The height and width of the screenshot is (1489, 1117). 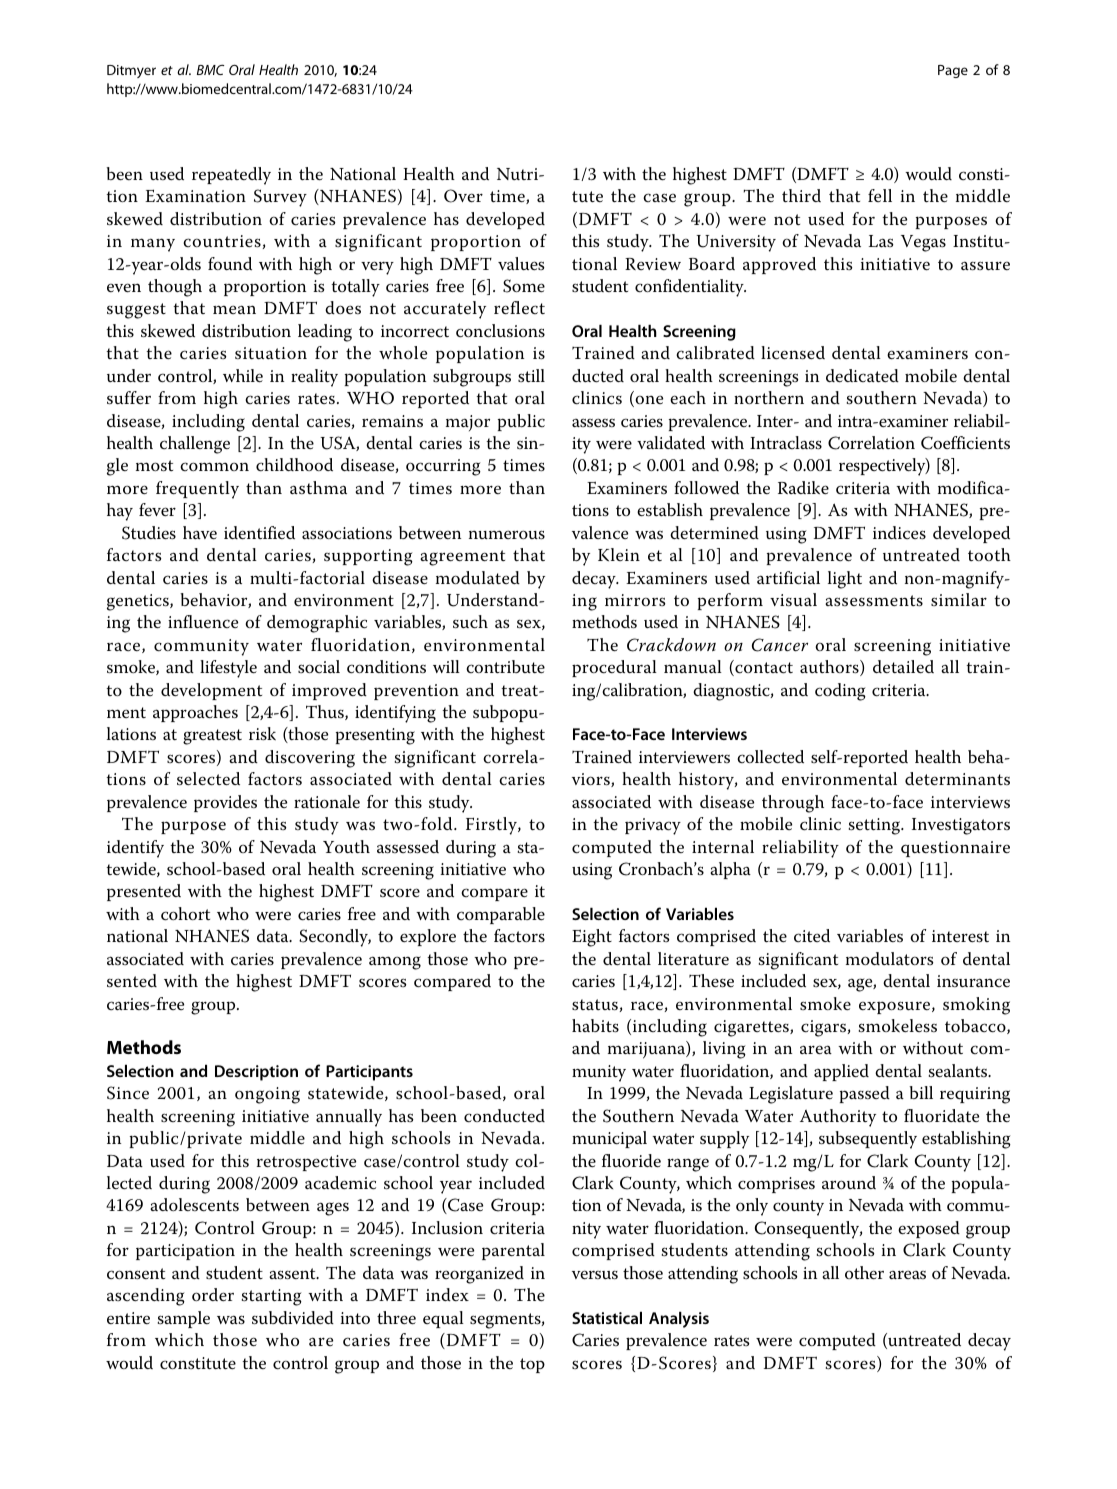 What do you see at coordinates (953, 71) in the screenshot?
I see `Page` at bounding box center [953, 71].
